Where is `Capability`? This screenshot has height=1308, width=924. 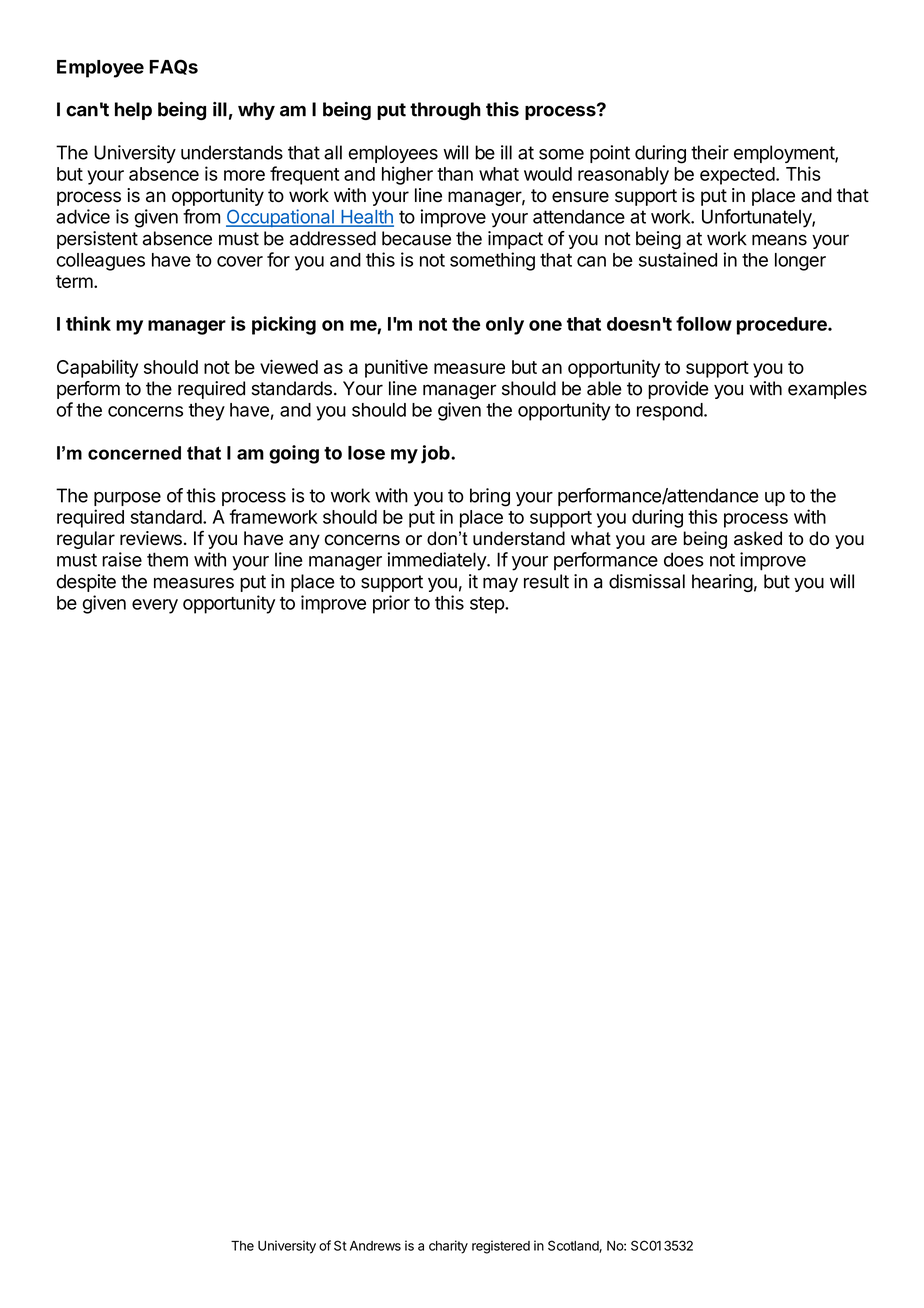 Capability is located at coordinates (97, 368).
